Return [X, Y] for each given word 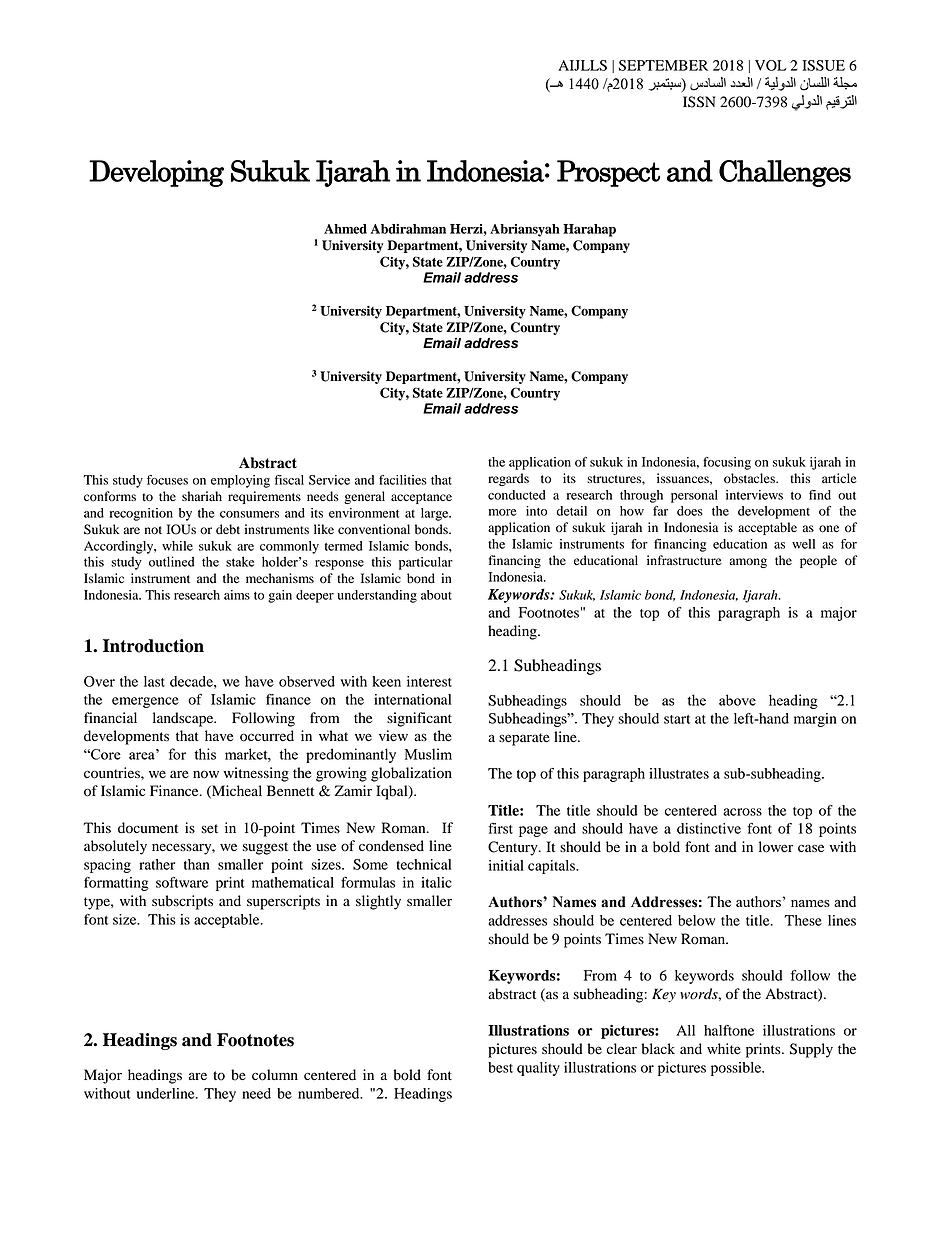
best [500, 1067]
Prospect [608, 173]
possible [737, 1069]
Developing [156, 173]
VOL [771, 65]
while [177, 546]
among [748, 563]
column [275, 1075]
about [436, 595]
